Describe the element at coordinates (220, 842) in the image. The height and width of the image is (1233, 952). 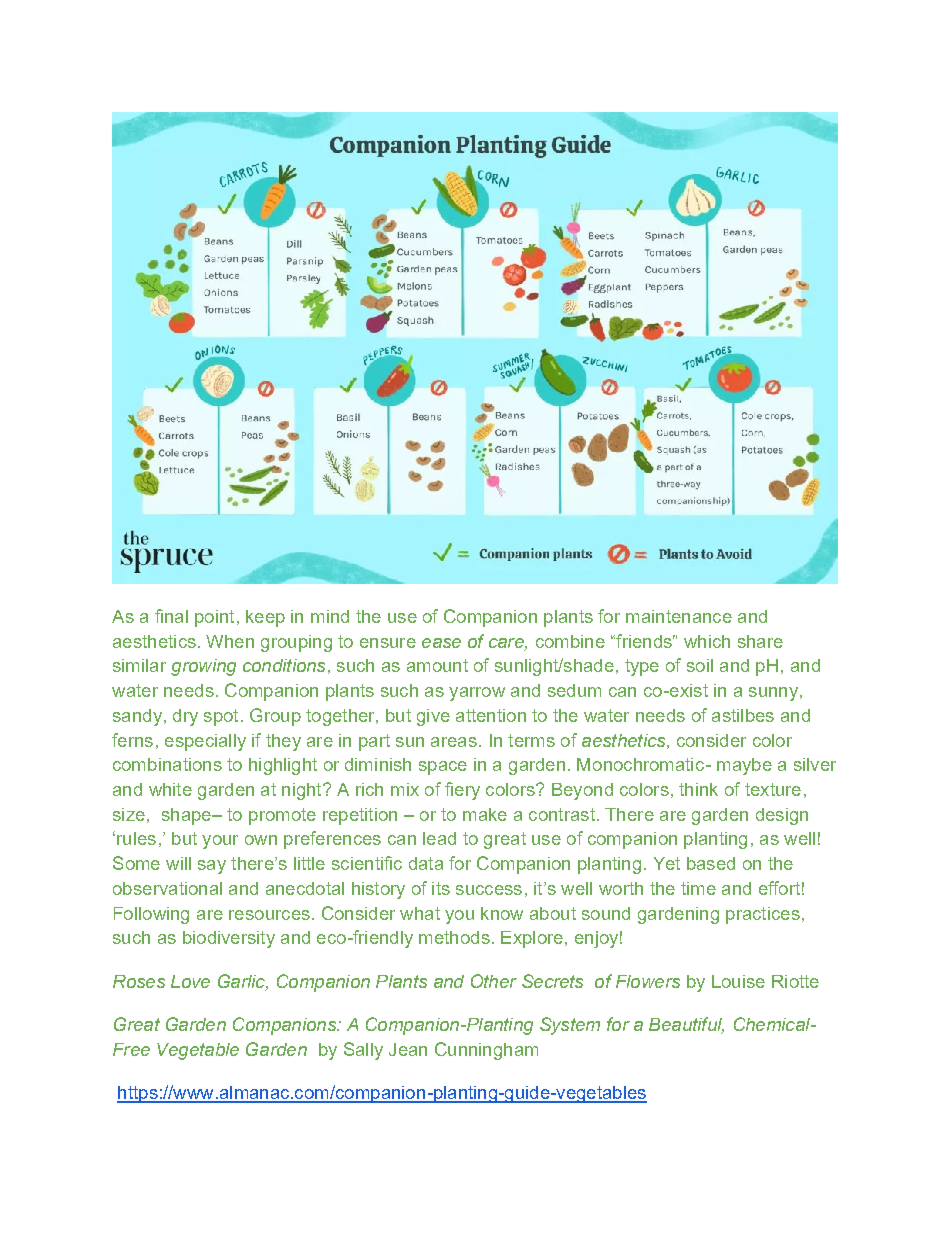
I see `your` at that location.
